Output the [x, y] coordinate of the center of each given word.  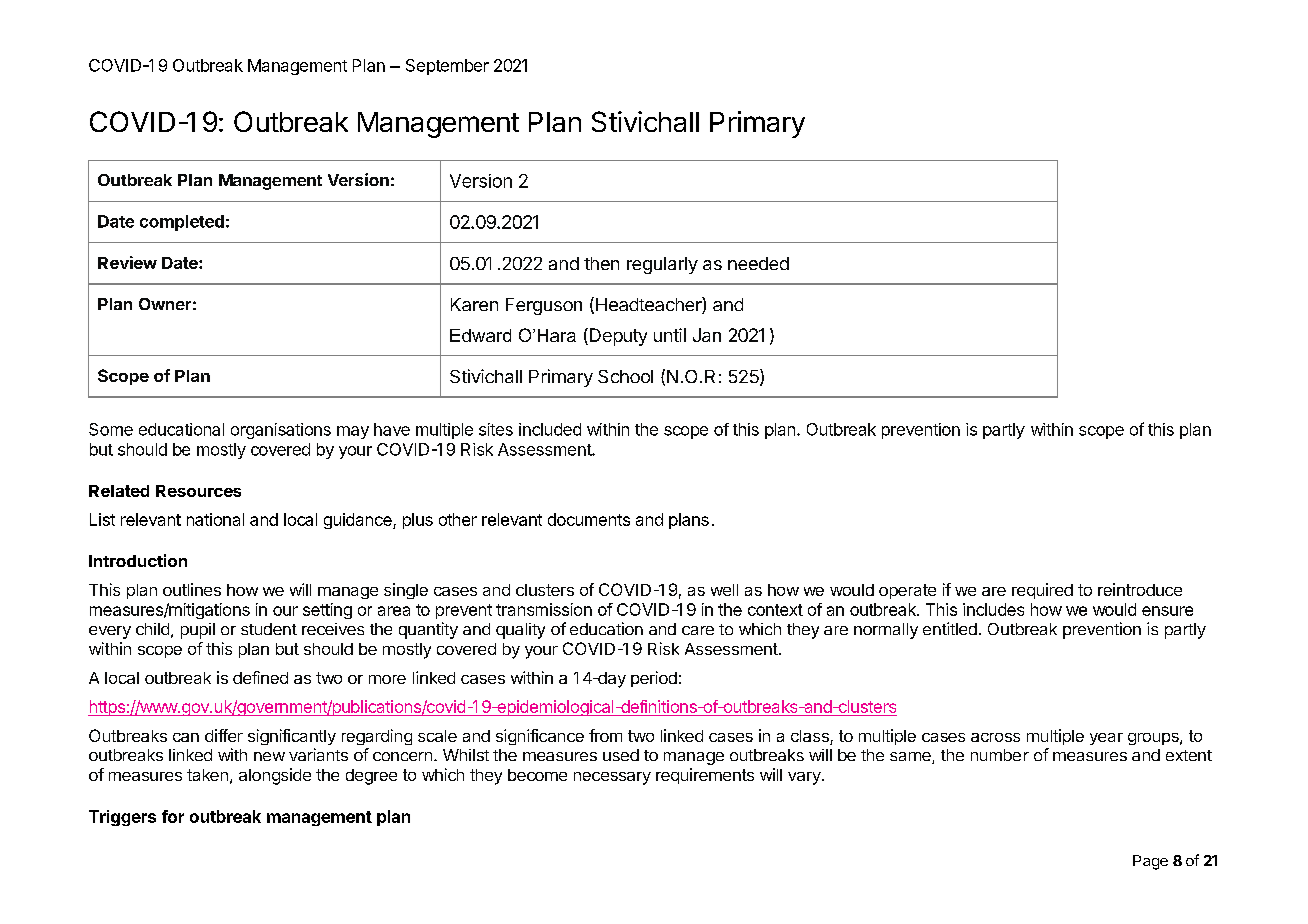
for [173, 816]
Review [127, 262]
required [1042, 591]
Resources [198, 491]
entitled [950, 628]
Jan [707, 335]
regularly [662, 265]
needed [758, 263]
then [601, 263]
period [654, 679]
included [550, 429]
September [447, 67]
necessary [612, 778]
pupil [198, 631]
